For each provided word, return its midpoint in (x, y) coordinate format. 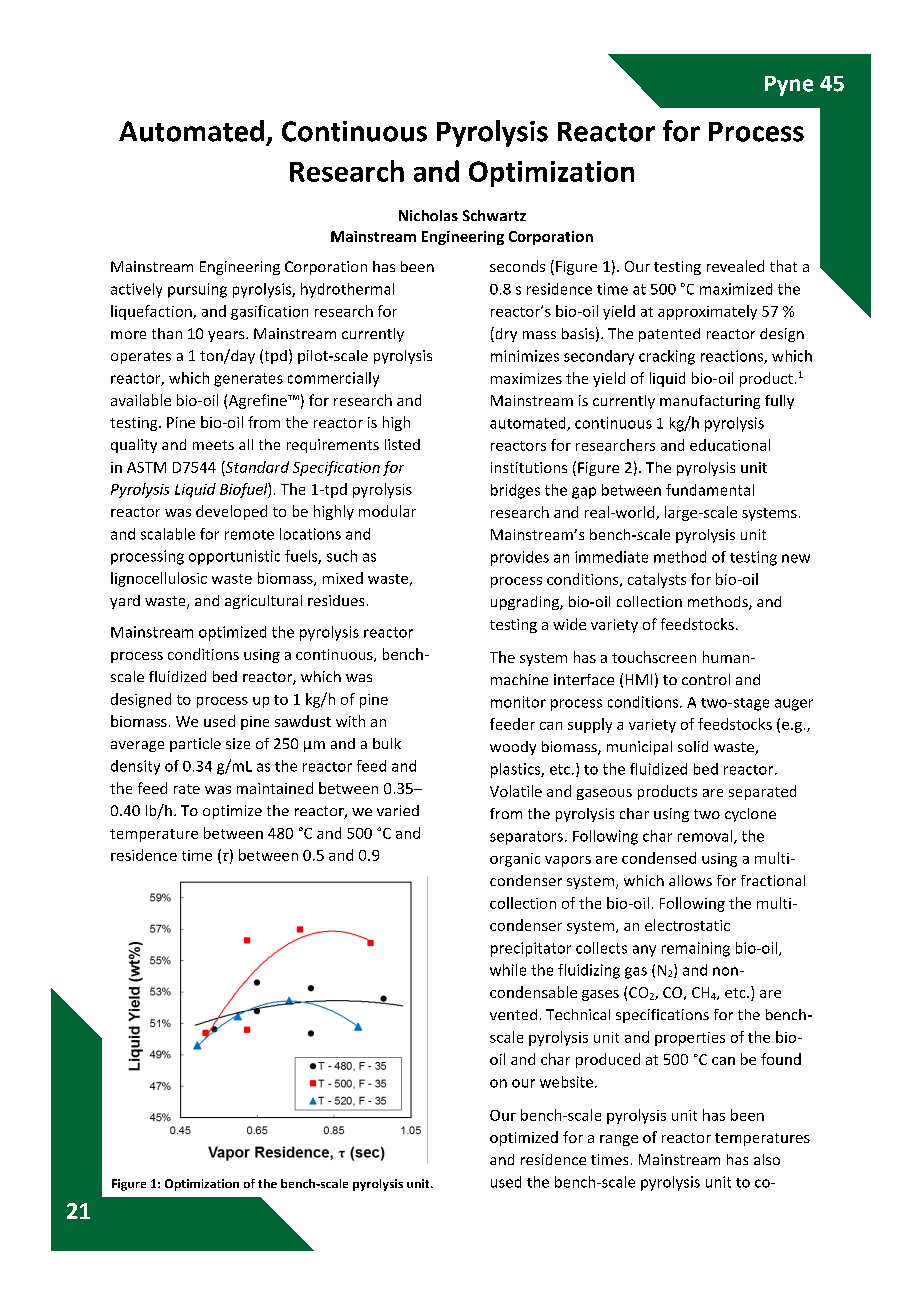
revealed (735, 266)
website (566, 1082)
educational (730, 445)
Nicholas (428, 215)
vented (513, 1014)
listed (402, 444)
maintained (275, 788)
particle (195, 745)
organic (515, 860)
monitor (518, 702)
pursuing (197, 290)
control (706, 679)
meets (213, 445)
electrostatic (687, 925)
